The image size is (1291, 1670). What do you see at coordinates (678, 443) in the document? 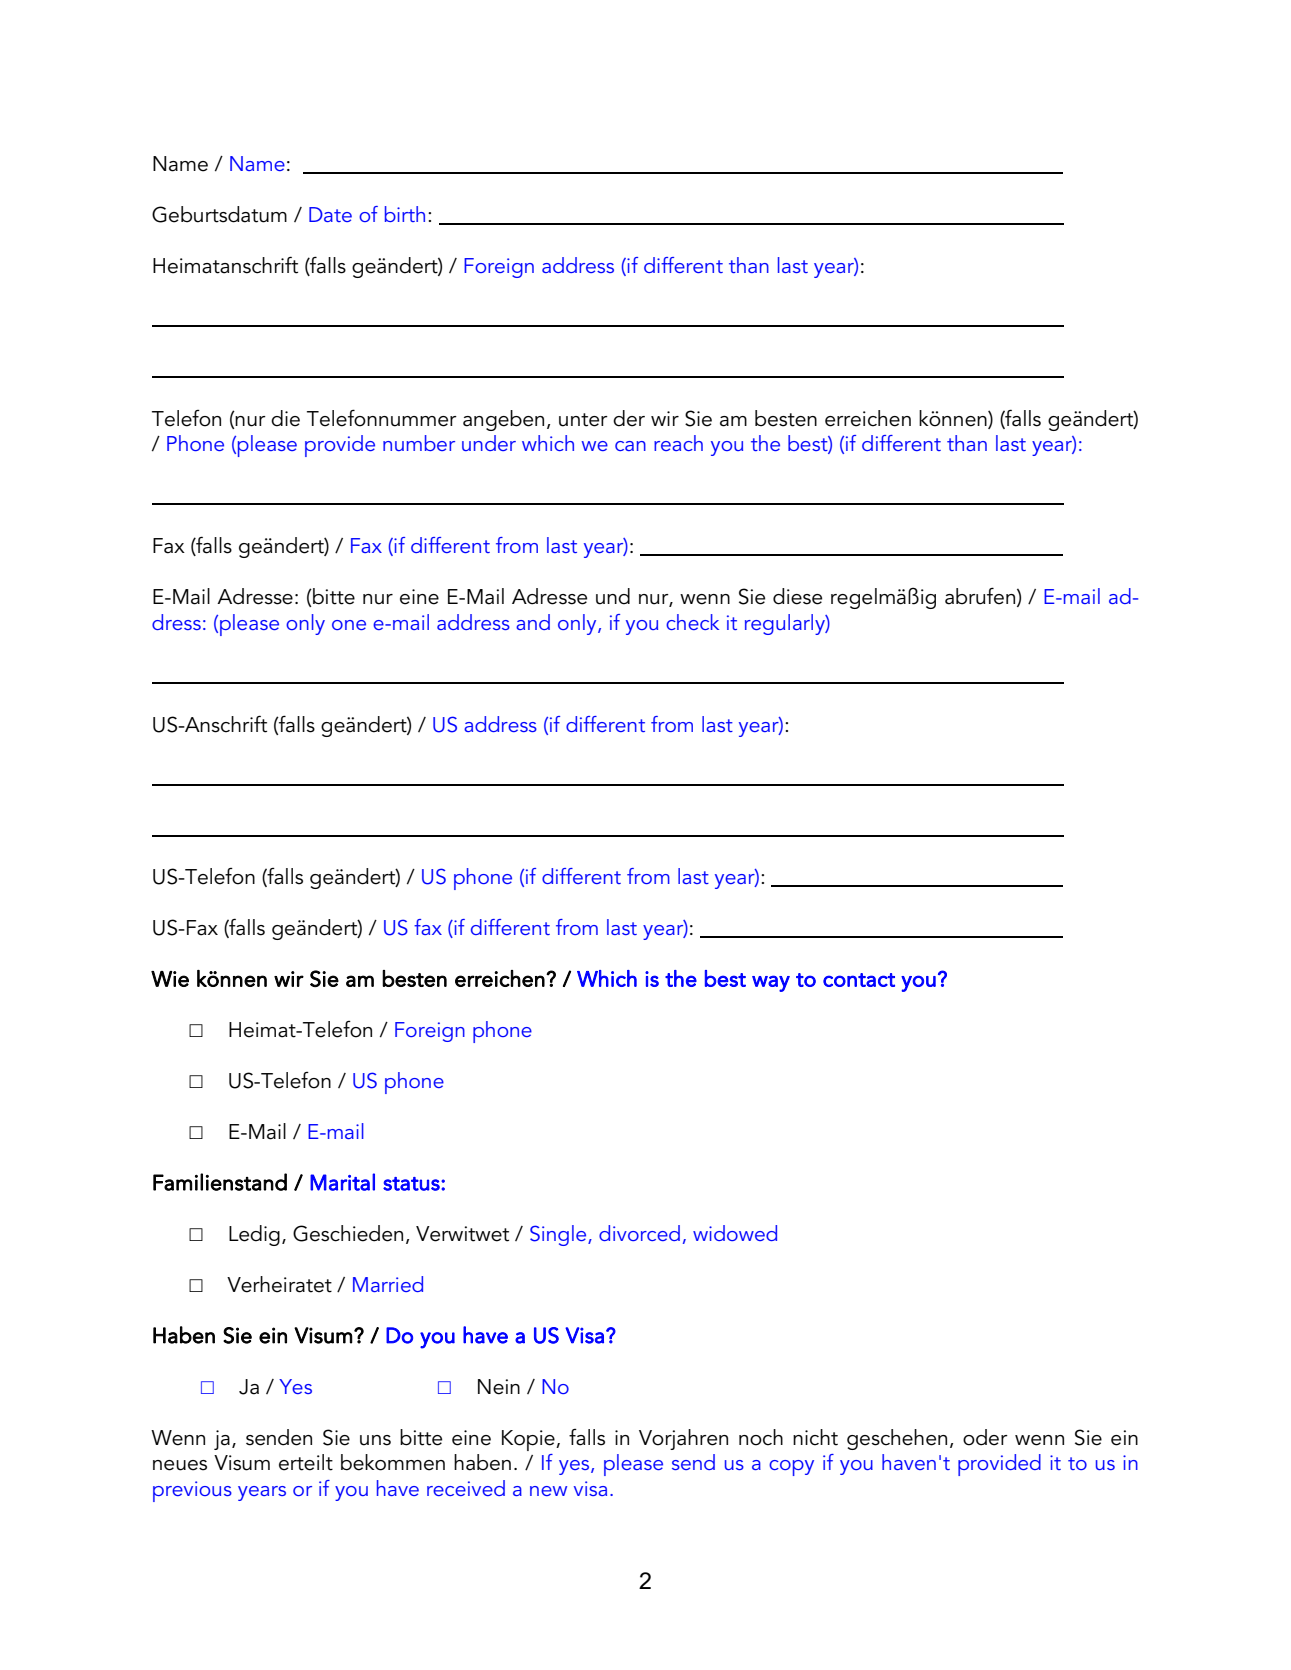
I see `reach` at bounding box center [678, 443].
